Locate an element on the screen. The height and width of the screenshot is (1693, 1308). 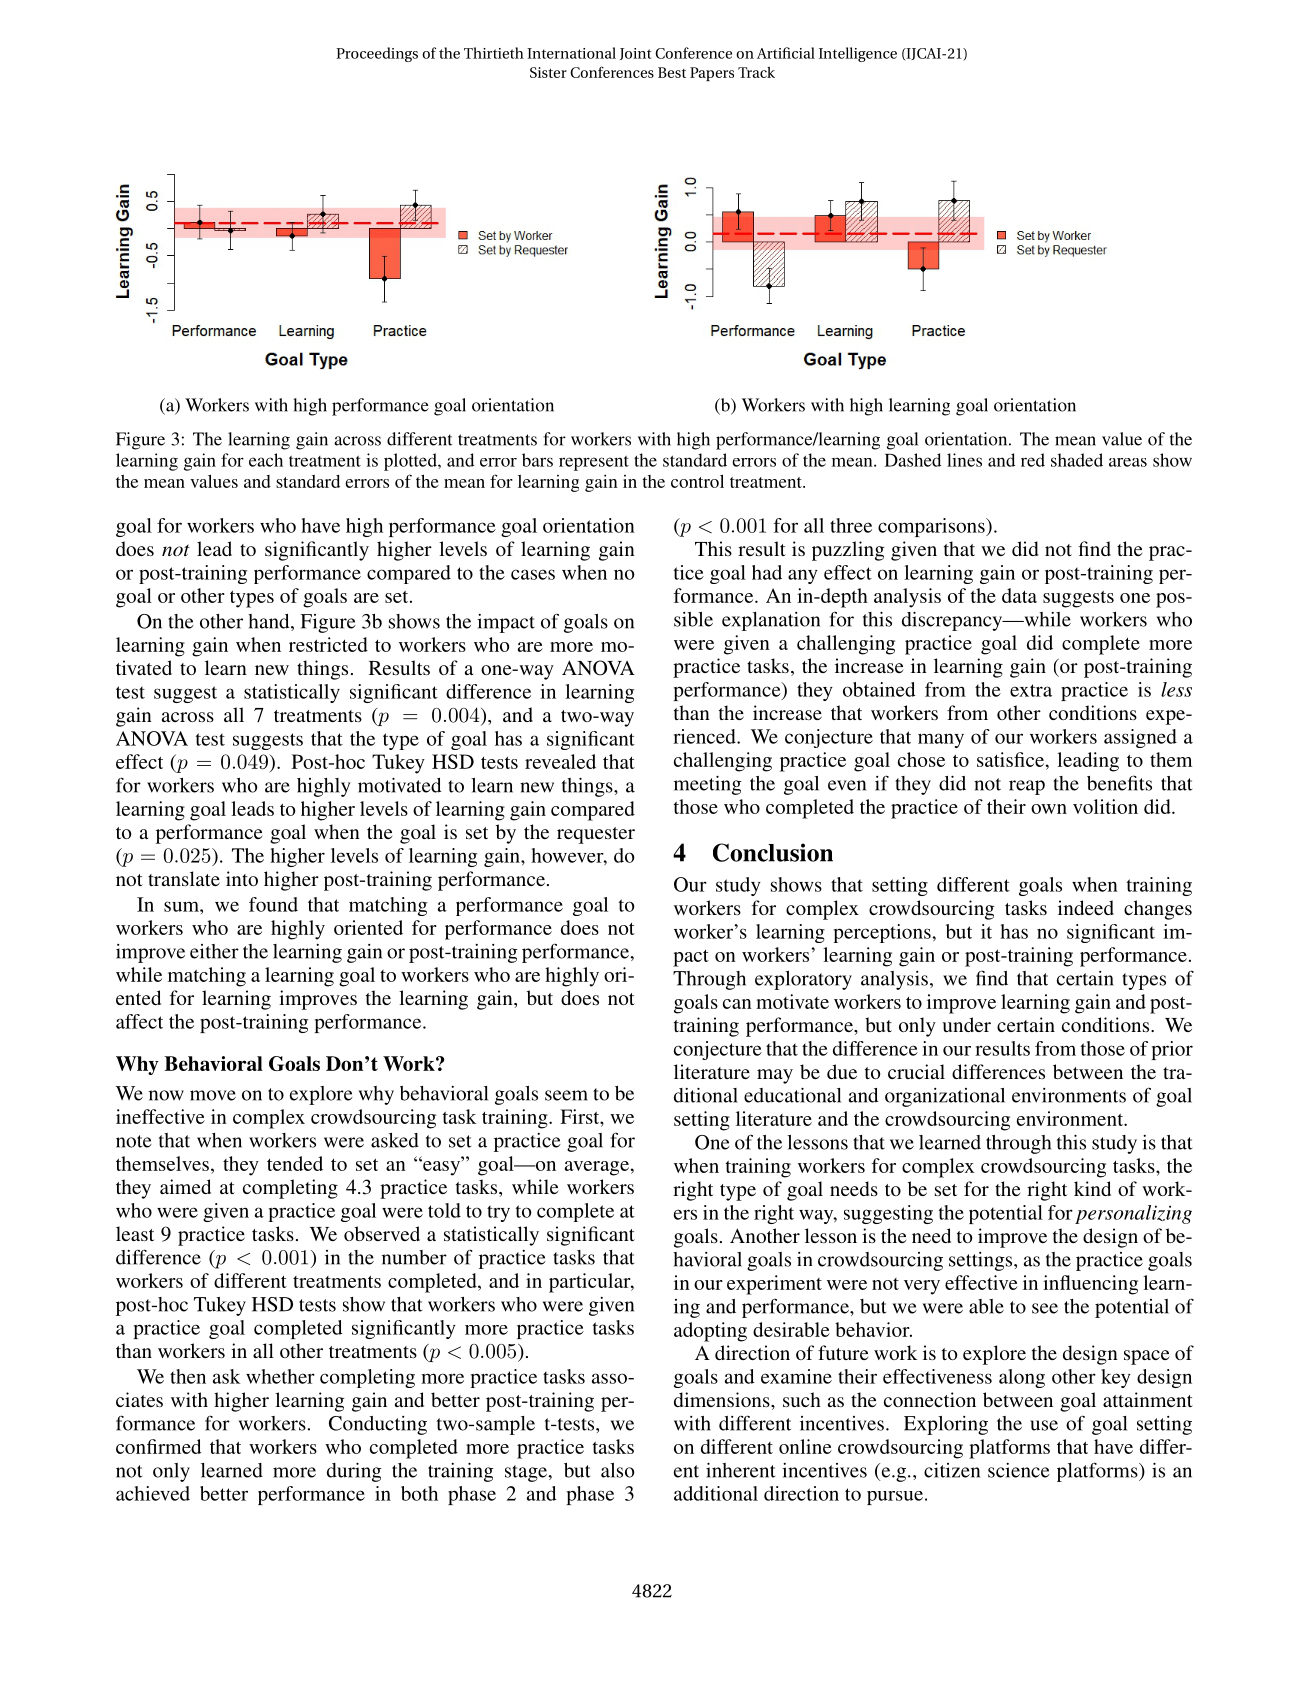
control is located at coordinates (697, 481).
